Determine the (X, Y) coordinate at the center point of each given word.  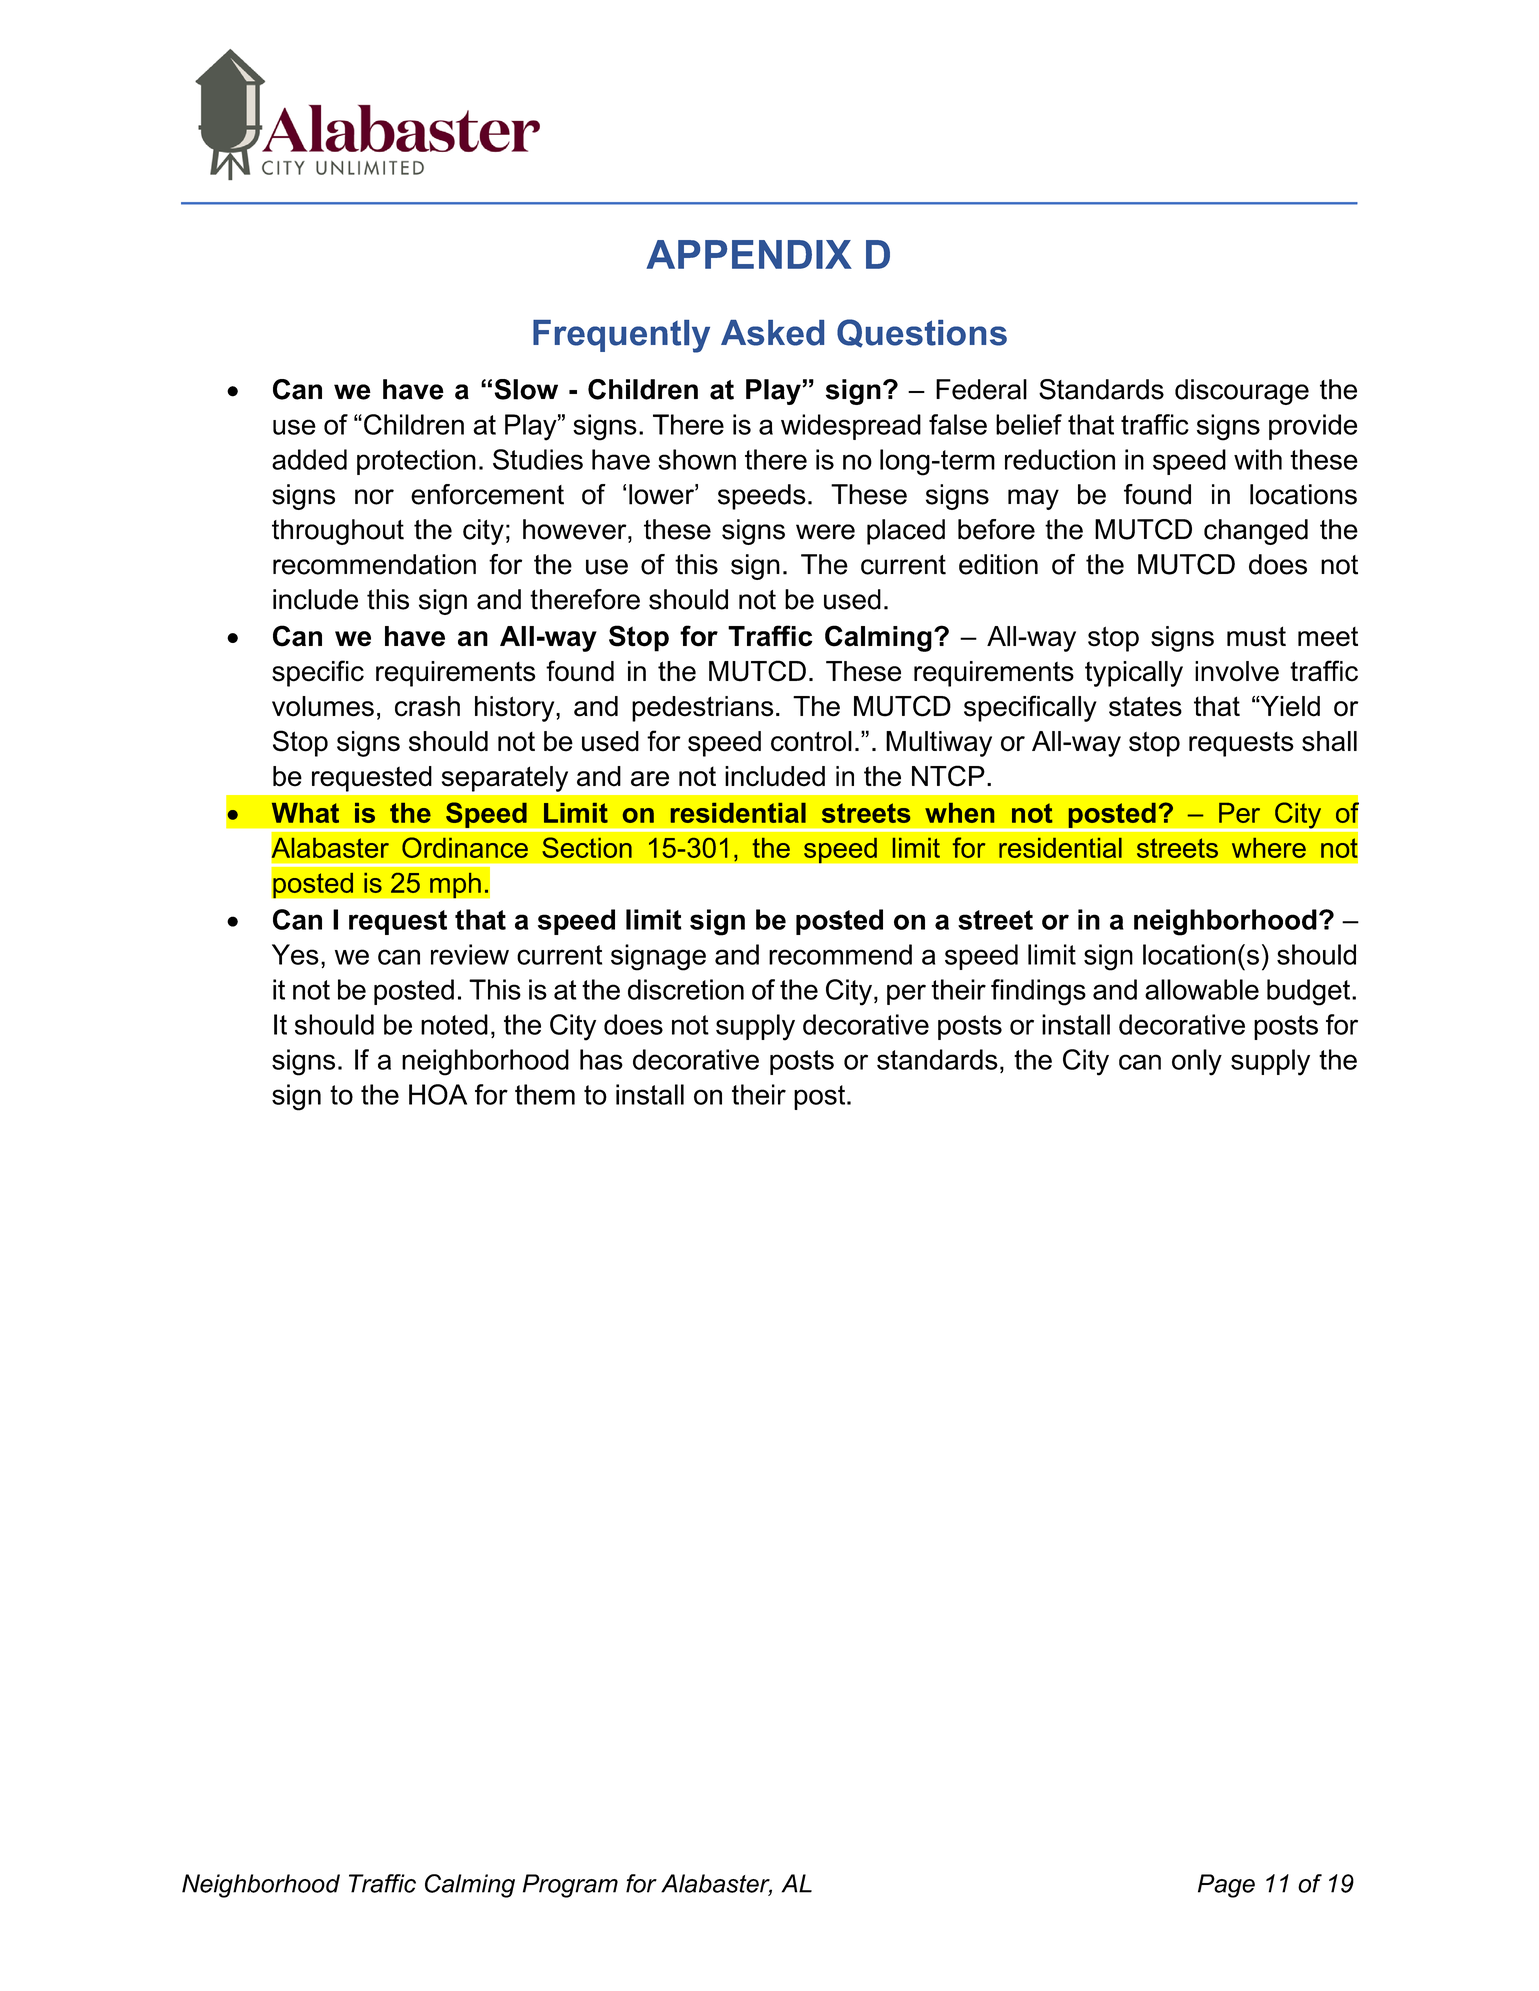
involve (1237, 671)
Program (570, 1886)
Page (1226, 1886)
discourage (1242, 392)
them (545, 1094)
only (1197, 1062)
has (601, 1059)
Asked (772, 333)
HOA (438, 1094)
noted (454, 1024)
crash (427, 706)
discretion (686, 989)
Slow (526, 389)
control (811, 741)
